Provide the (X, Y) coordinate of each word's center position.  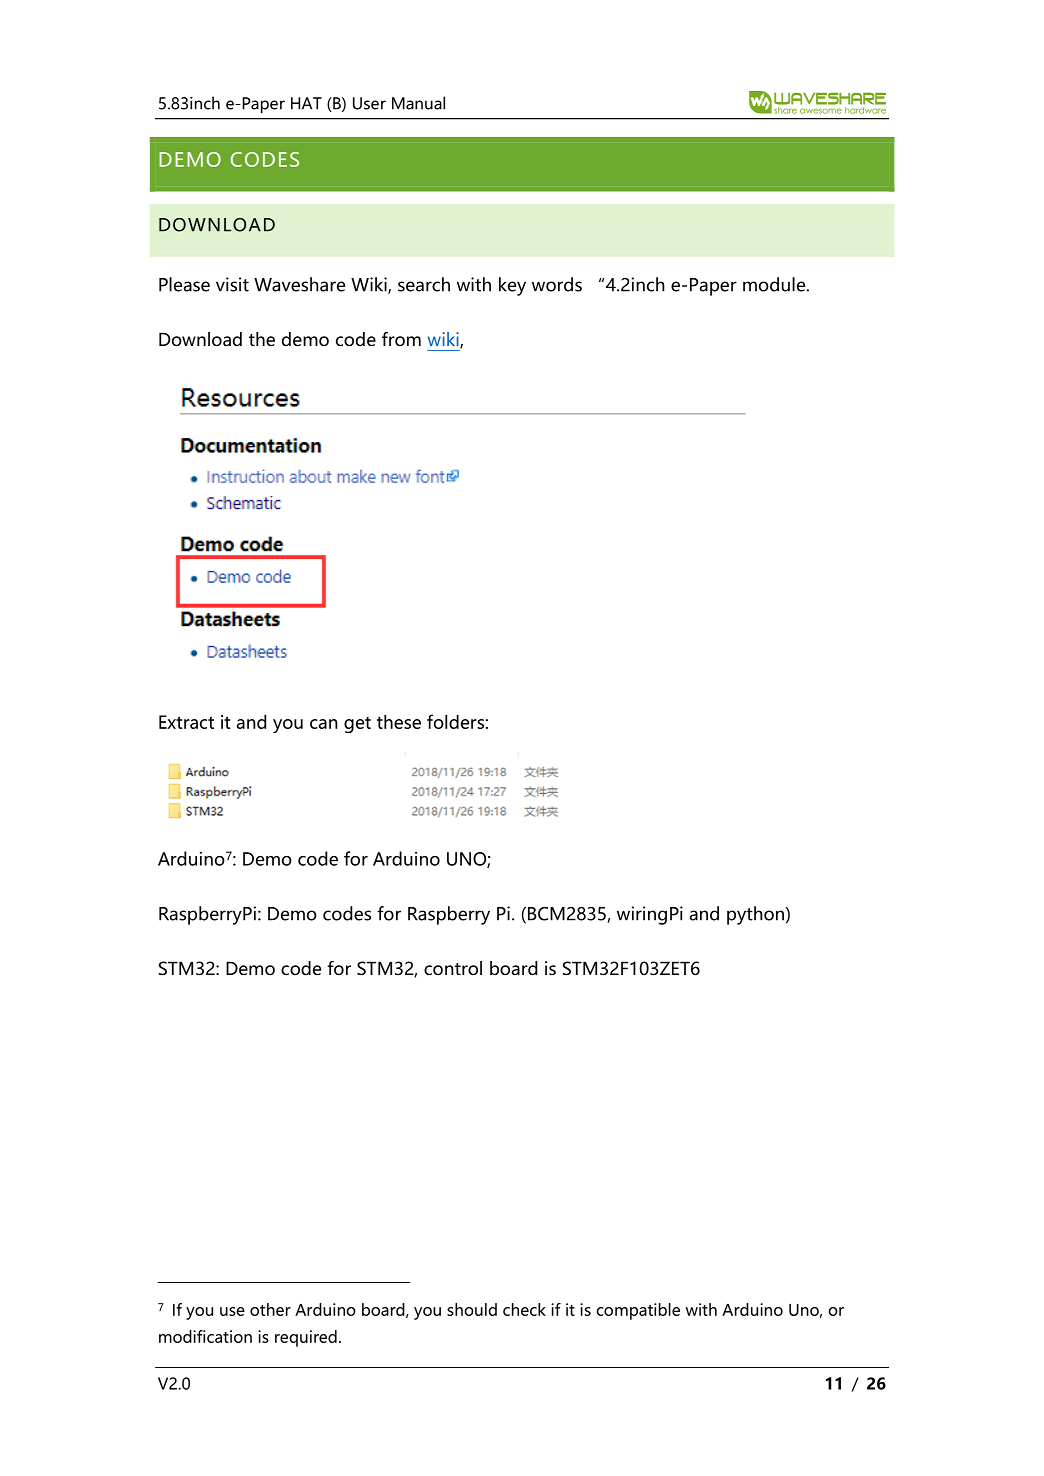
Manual (418, 103)
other (270, 1309)
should (472, 1309)
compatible (638, 1311)
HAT (306, 103)
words (557, 284)
